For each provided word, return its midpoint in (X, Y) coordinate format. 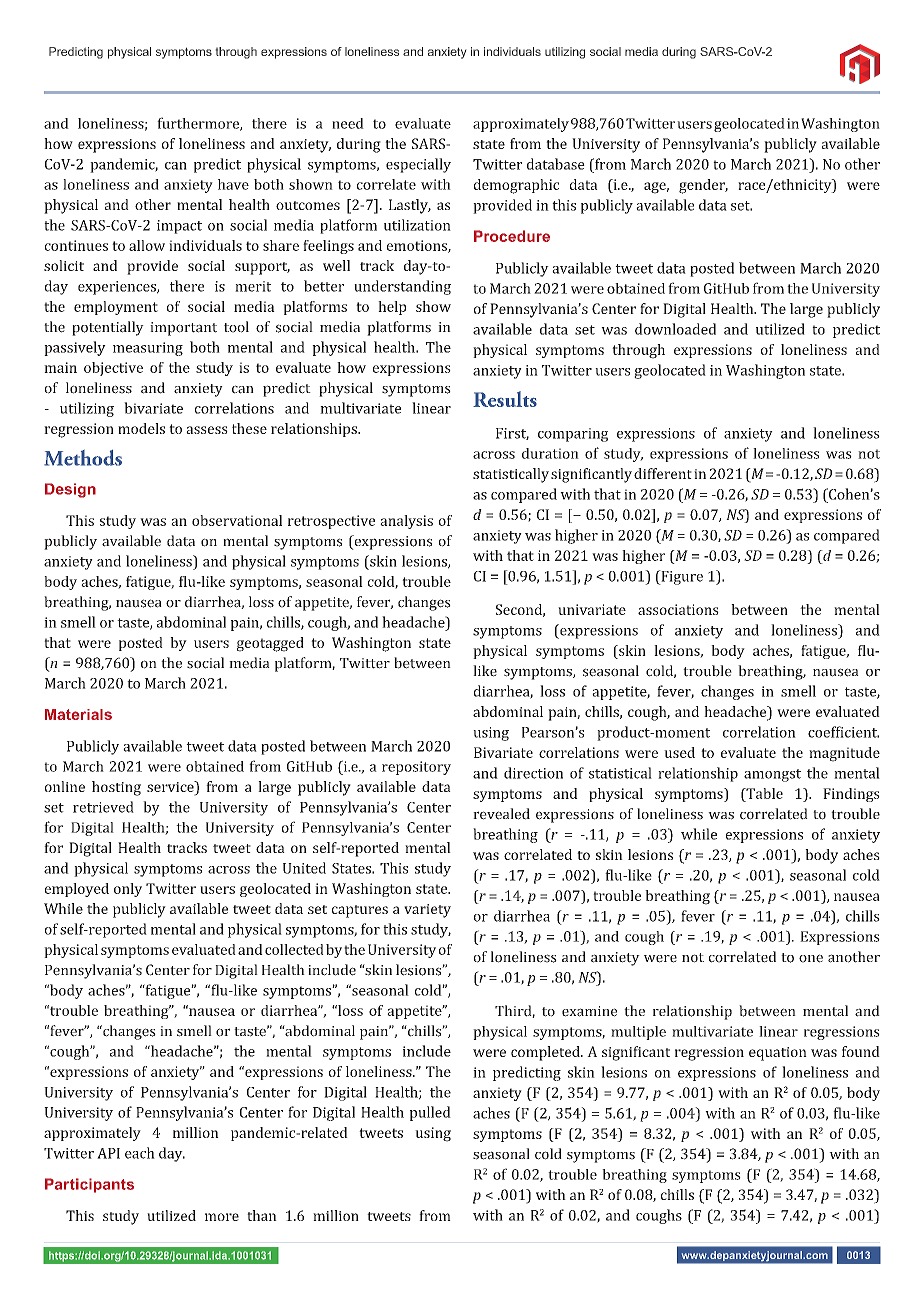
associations (678, 609)
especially (418, 165)
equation (778, 1054)
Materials (78, 714)
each (140, 1153)
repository (416, 768)
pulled (430, 1113)
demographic (516, 186)
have (233, 184)
